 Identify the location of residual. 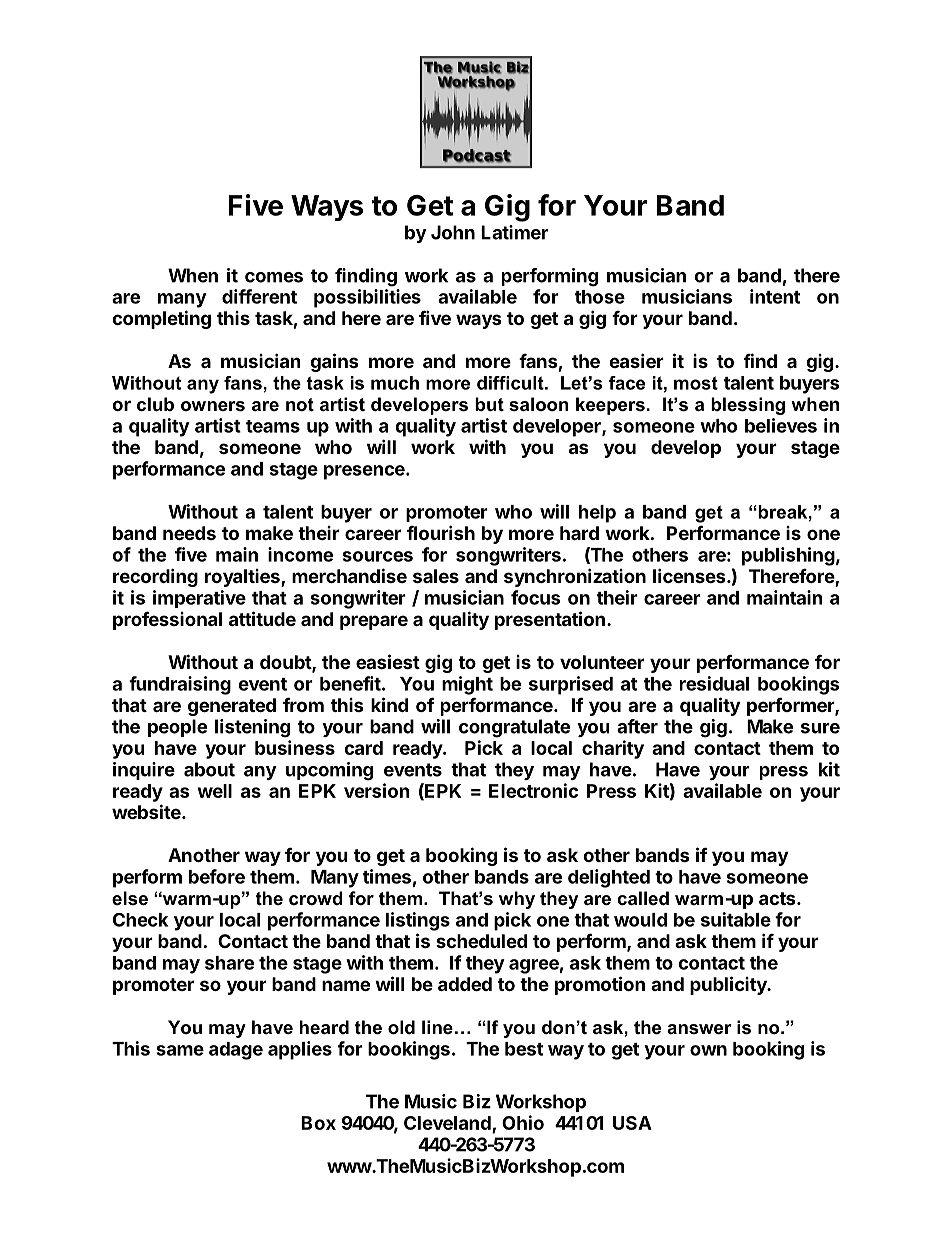
(714, 683).
